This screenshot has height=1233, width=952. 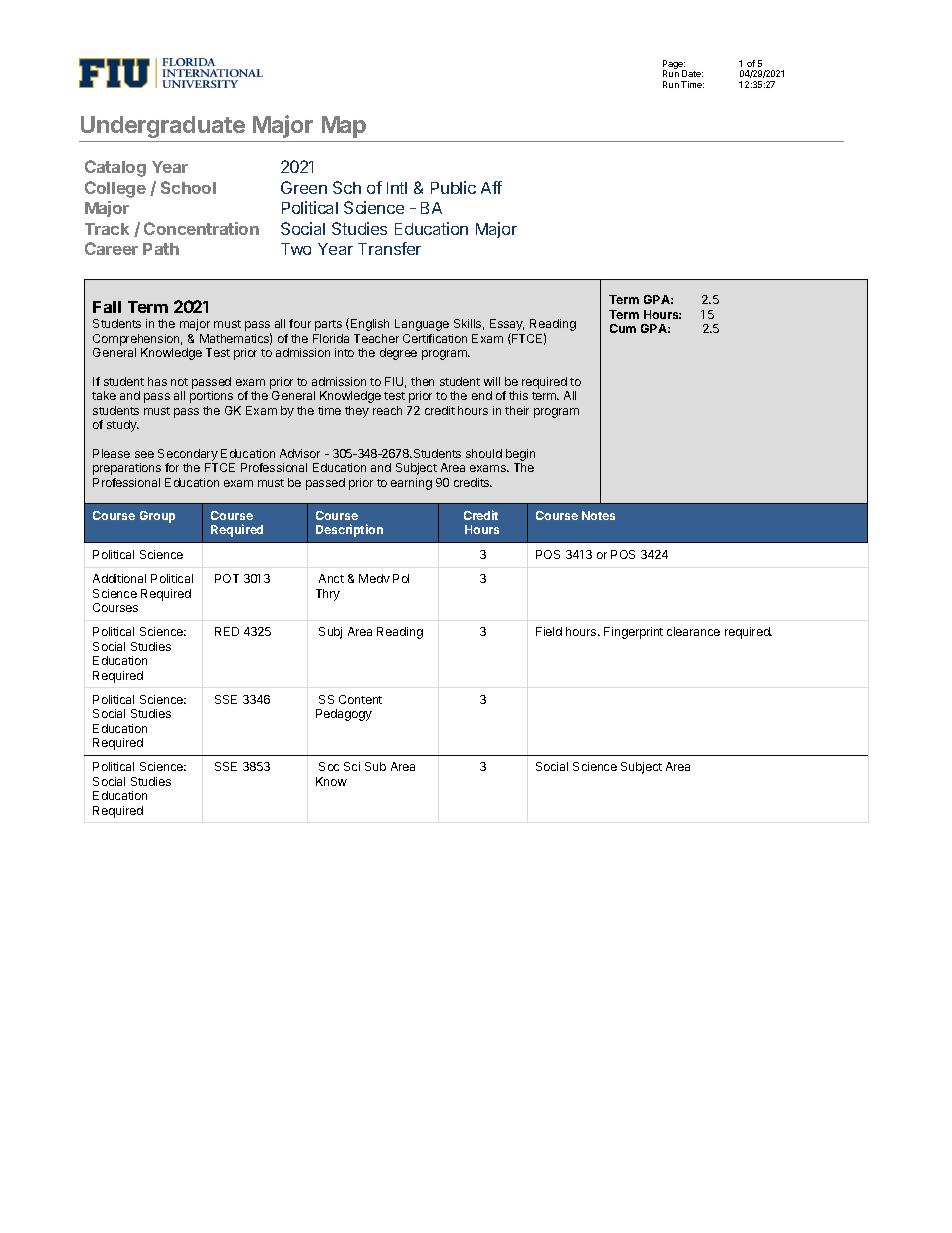 I want to click on Undergraduate, so click(x=163, y=127).
